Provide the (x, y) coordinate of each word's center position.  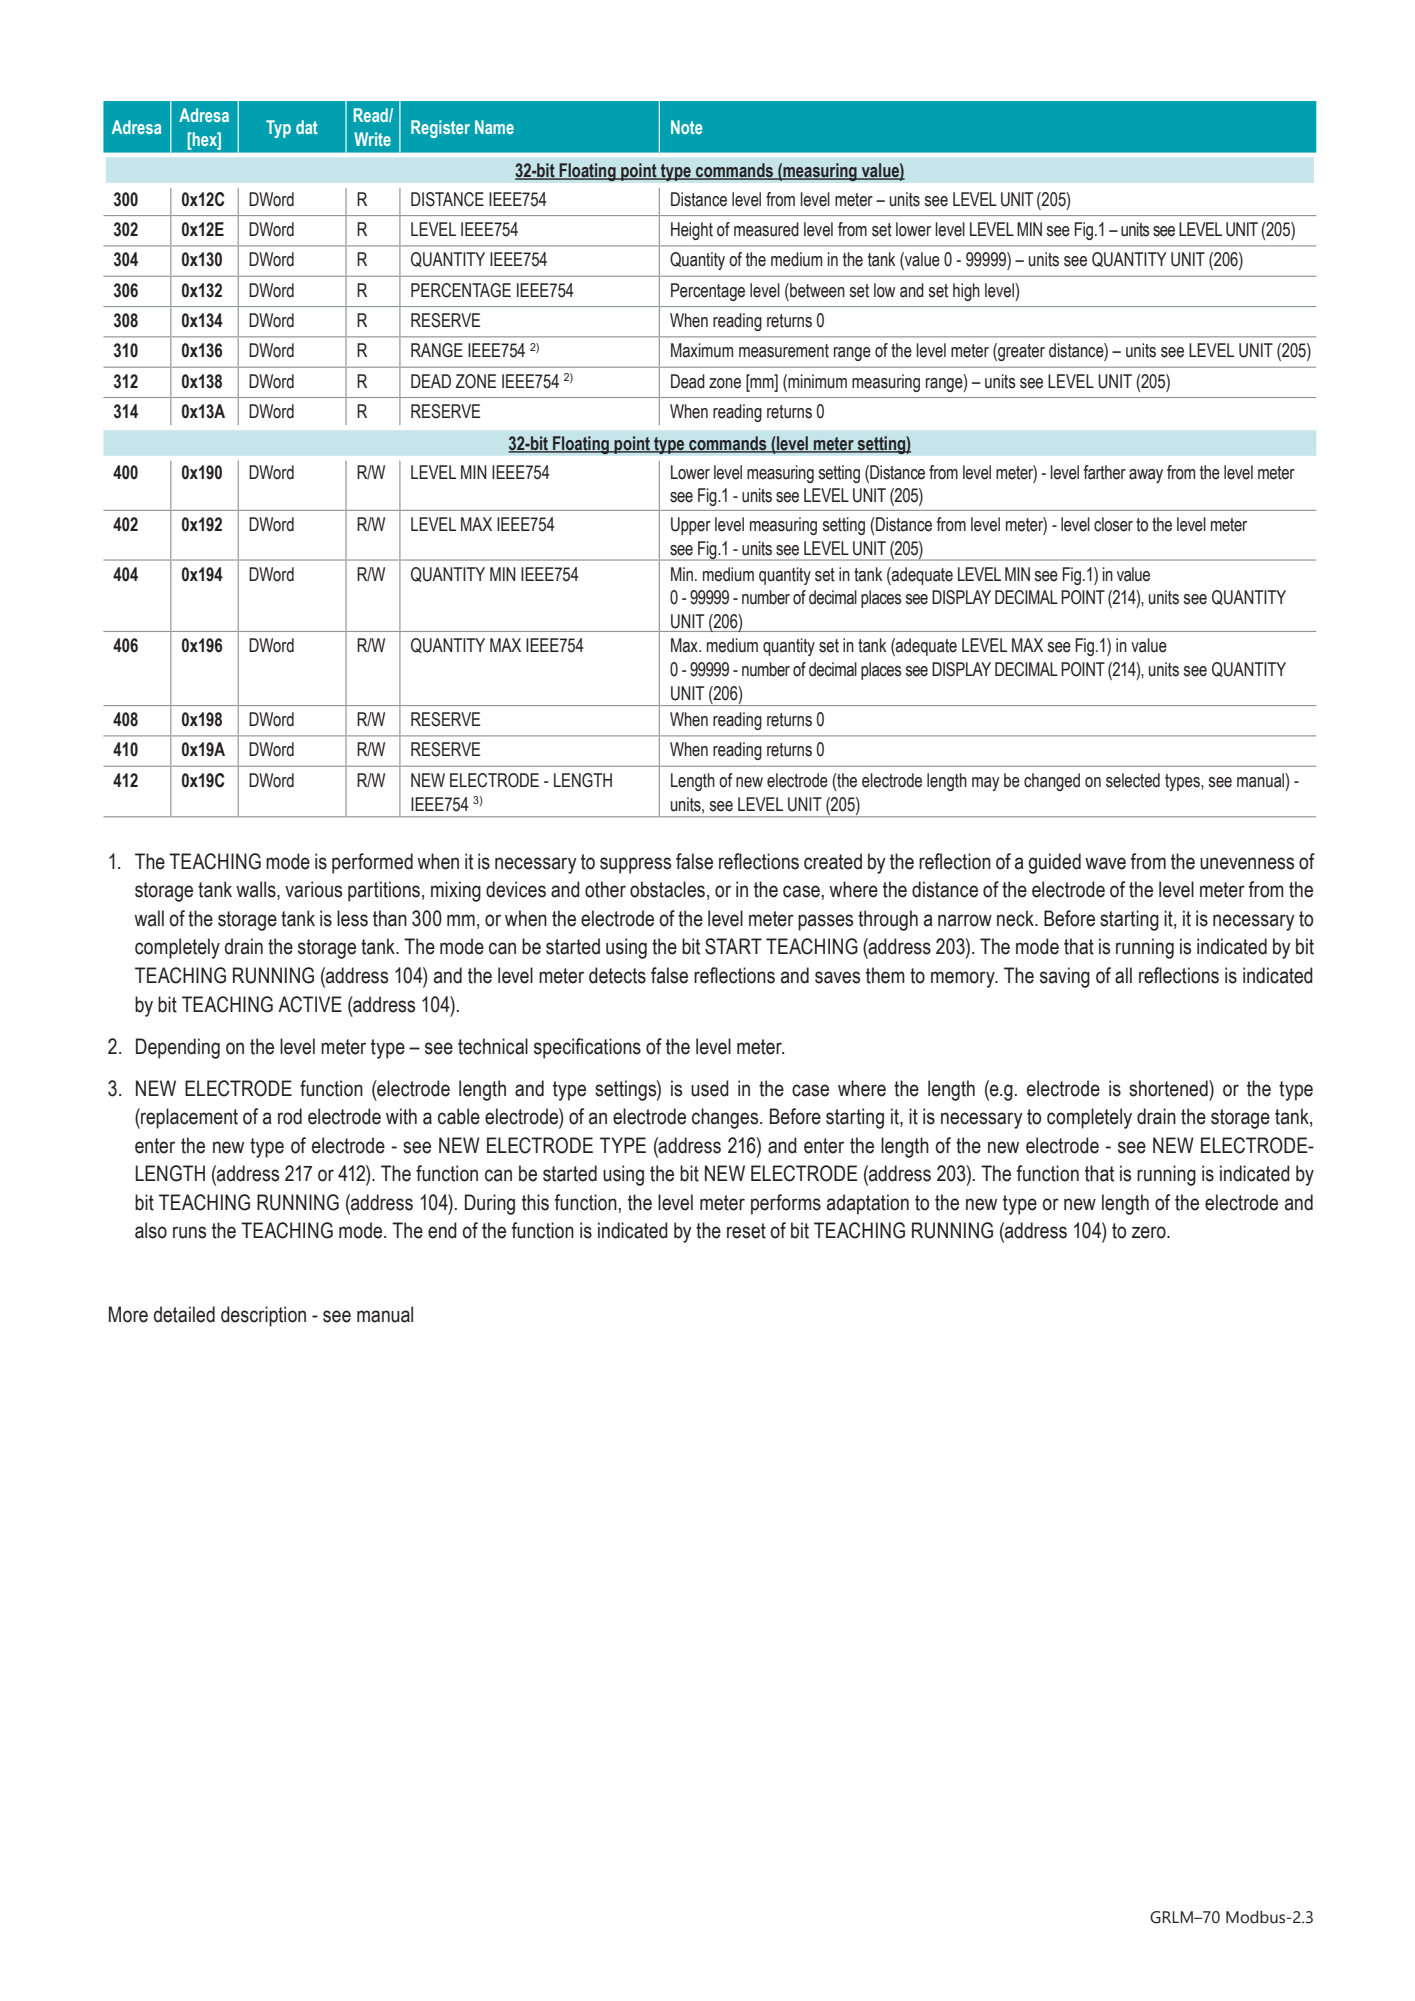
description (263, 1316)
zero (1150, 1232)
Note (686, 127)
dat (307, 127)
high (966, 292)
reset (746, 1231)
